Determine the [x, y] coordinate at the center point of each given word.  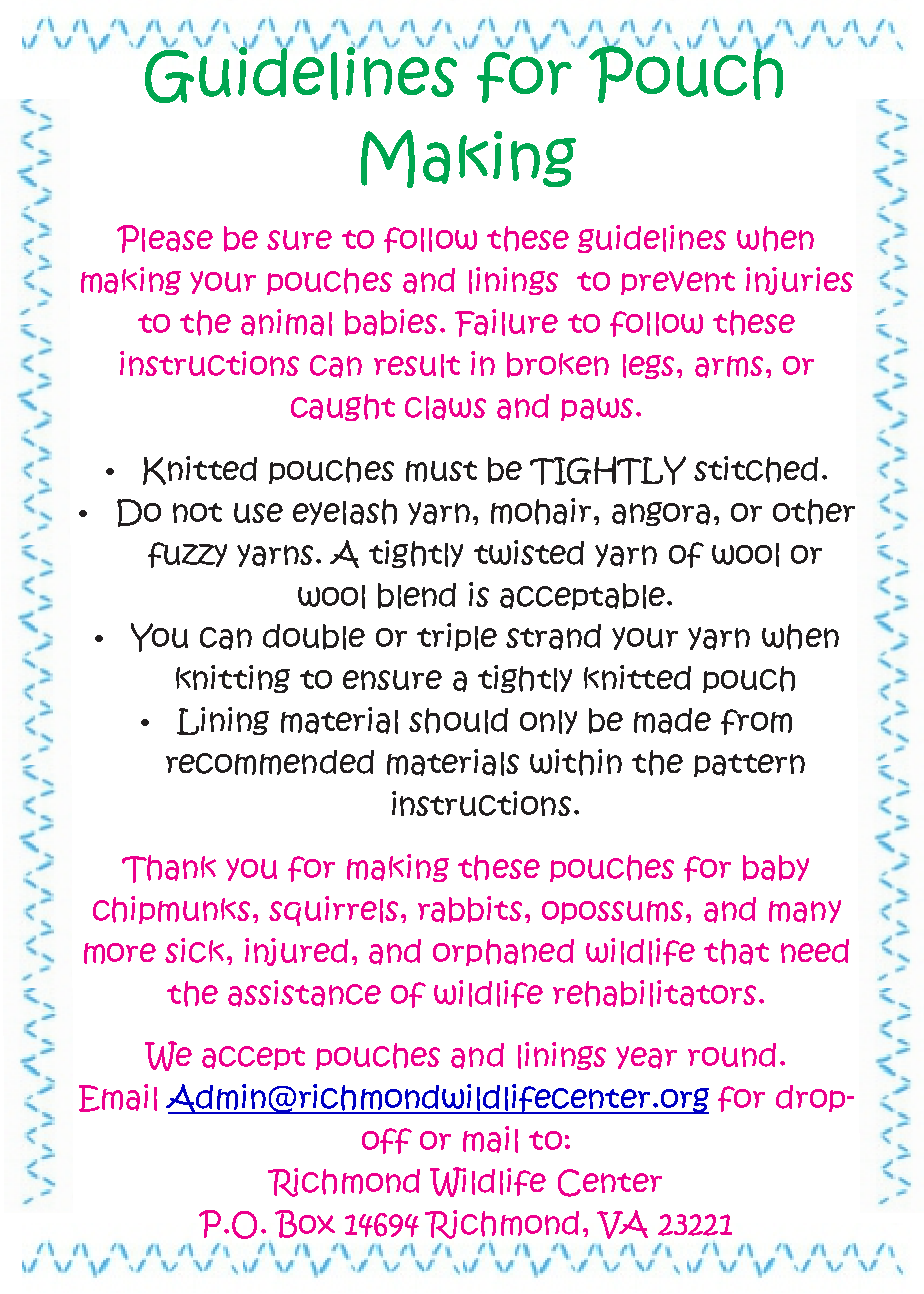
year [646, 1057]
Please [165, 239]
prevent [678, 283]
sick [194, 950]
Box [305, 1224]
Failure [506, 323]
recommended [270, 762]
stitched [756, 469]
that [736, 952]
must [441, 471]
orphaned [503, 952]
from [756, 722]
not [197, 513]
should [458, 721]
